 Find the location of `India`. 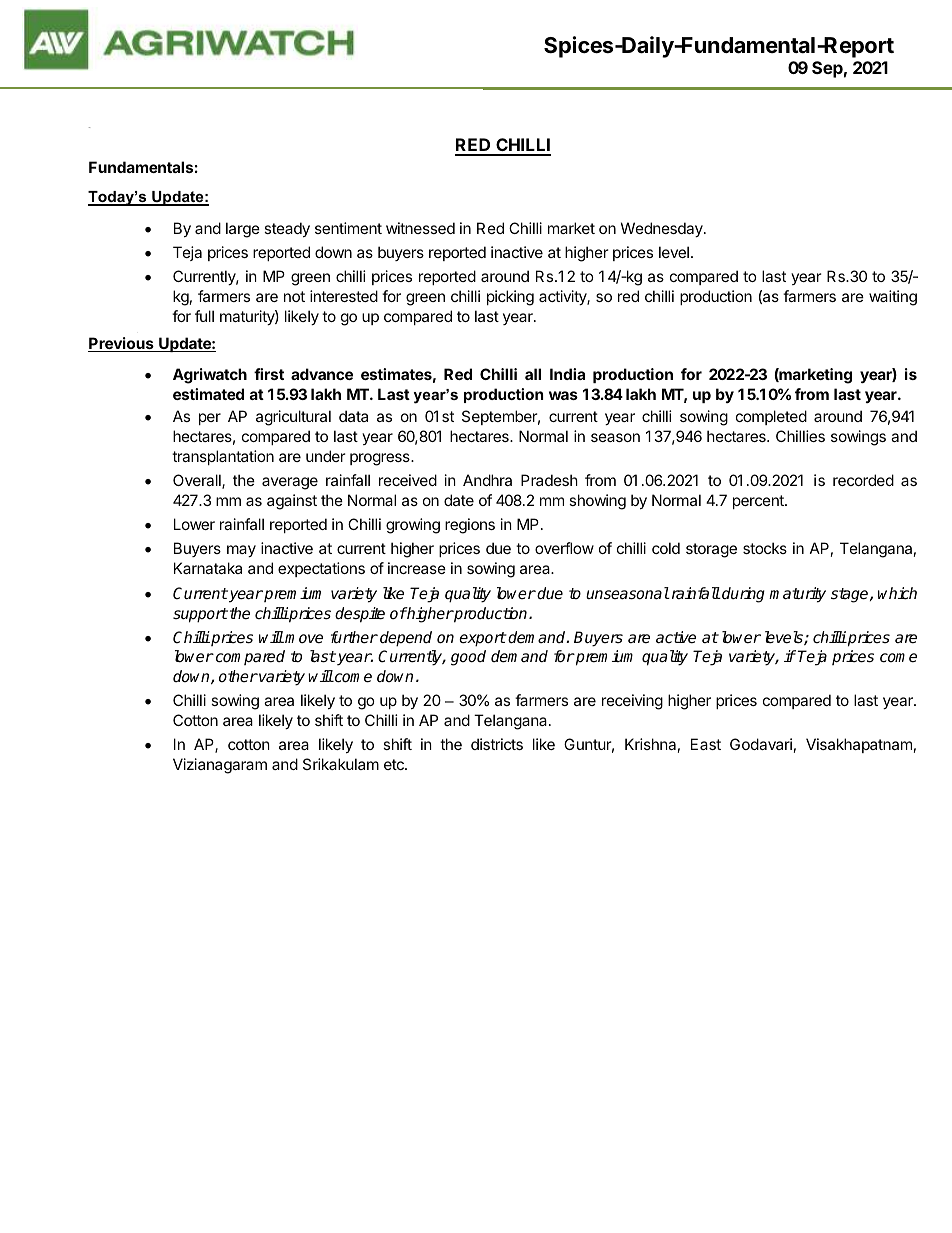

India is located at coordinates (567, 374).
